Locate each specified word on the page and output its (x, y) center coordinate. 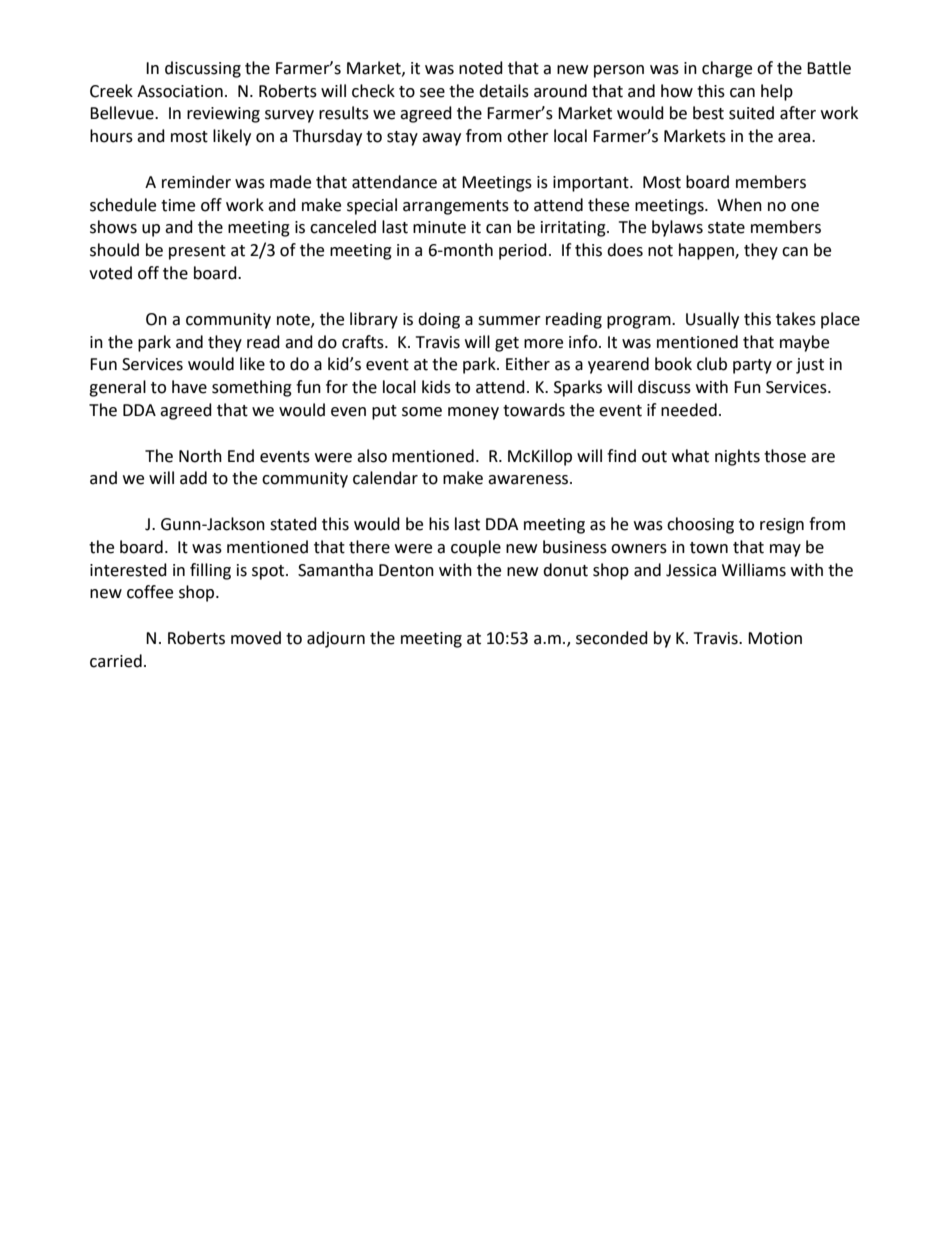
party (752, 366)
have (189, 387)
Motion (775, 638)
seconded (612, 638)
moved (256, 638)
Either (528, 364)
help (777, 92)
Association (180, 91)
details (504, 91)
